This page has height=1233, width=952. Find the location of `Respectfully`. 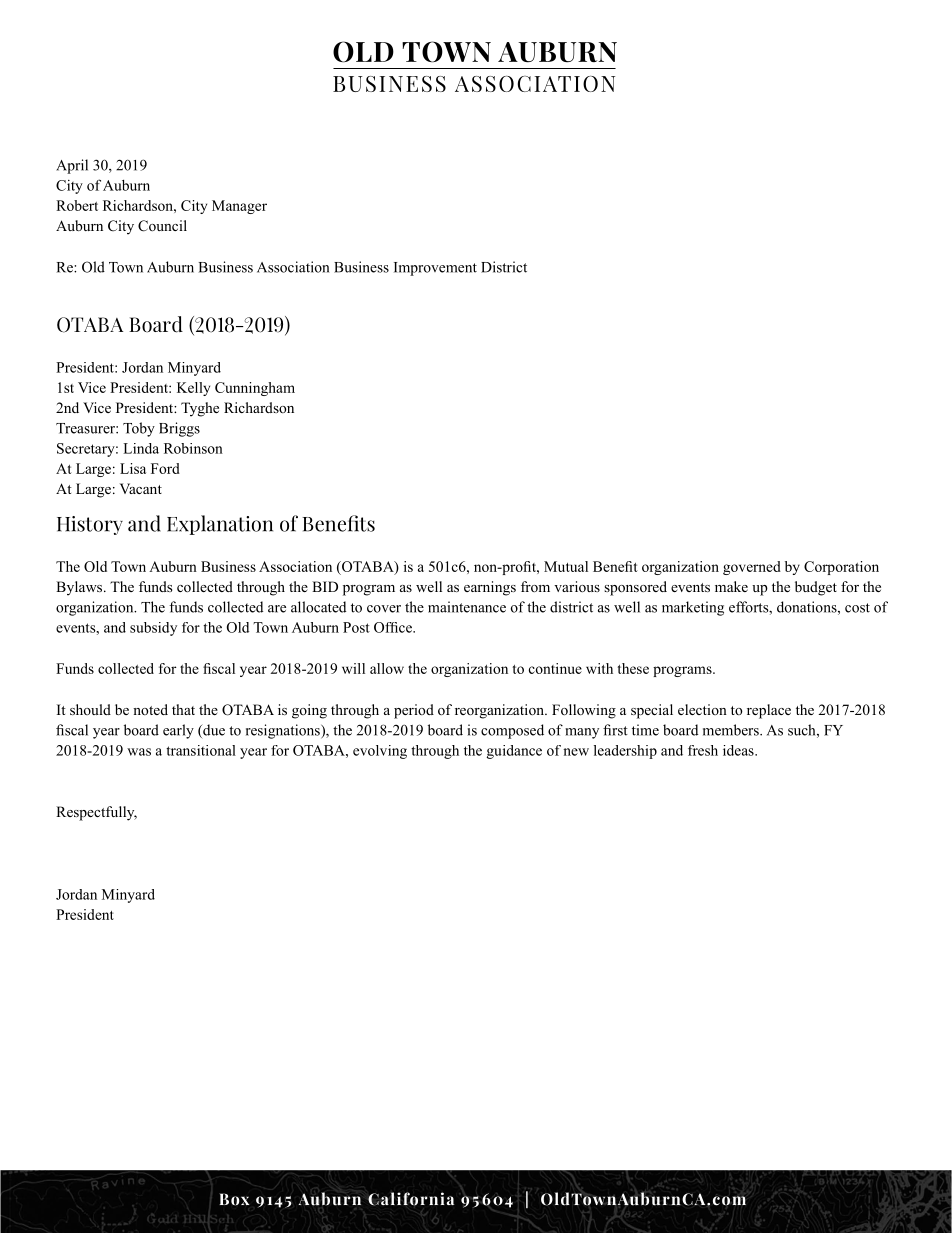

Respectfully is located at coordinates (96, 813).
